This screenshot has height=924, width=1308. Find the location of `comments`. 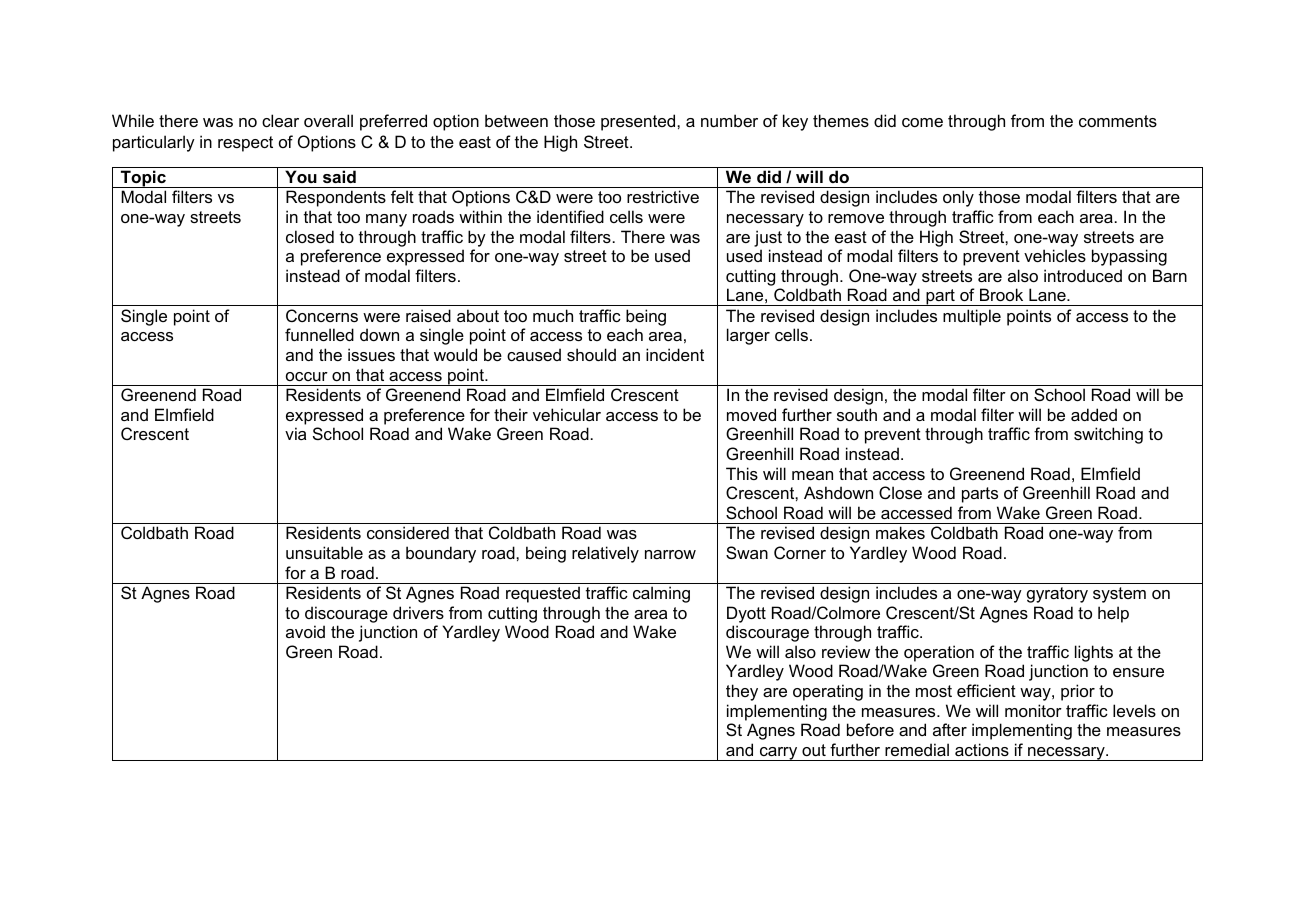

comments is located at coordinates (1118, 121).
